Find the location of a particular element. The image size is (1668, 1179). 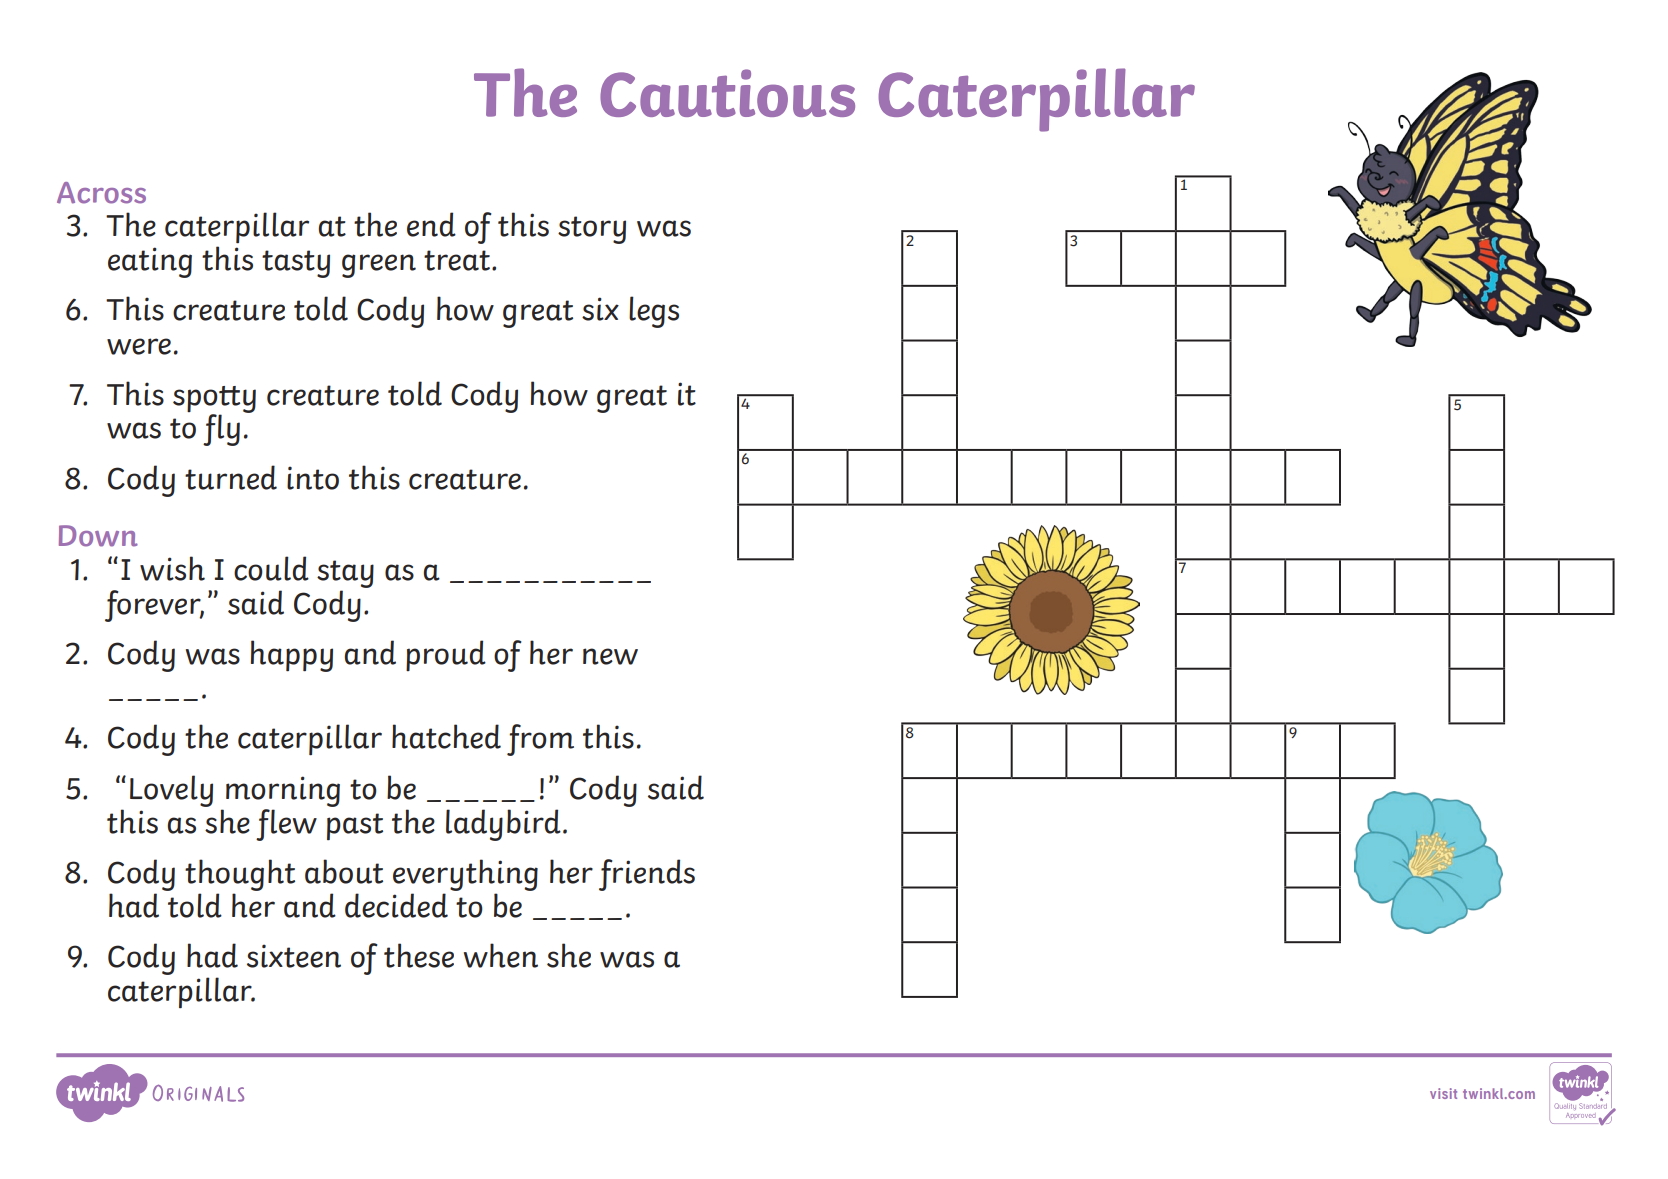

from is located at coordinates (540, 740).
